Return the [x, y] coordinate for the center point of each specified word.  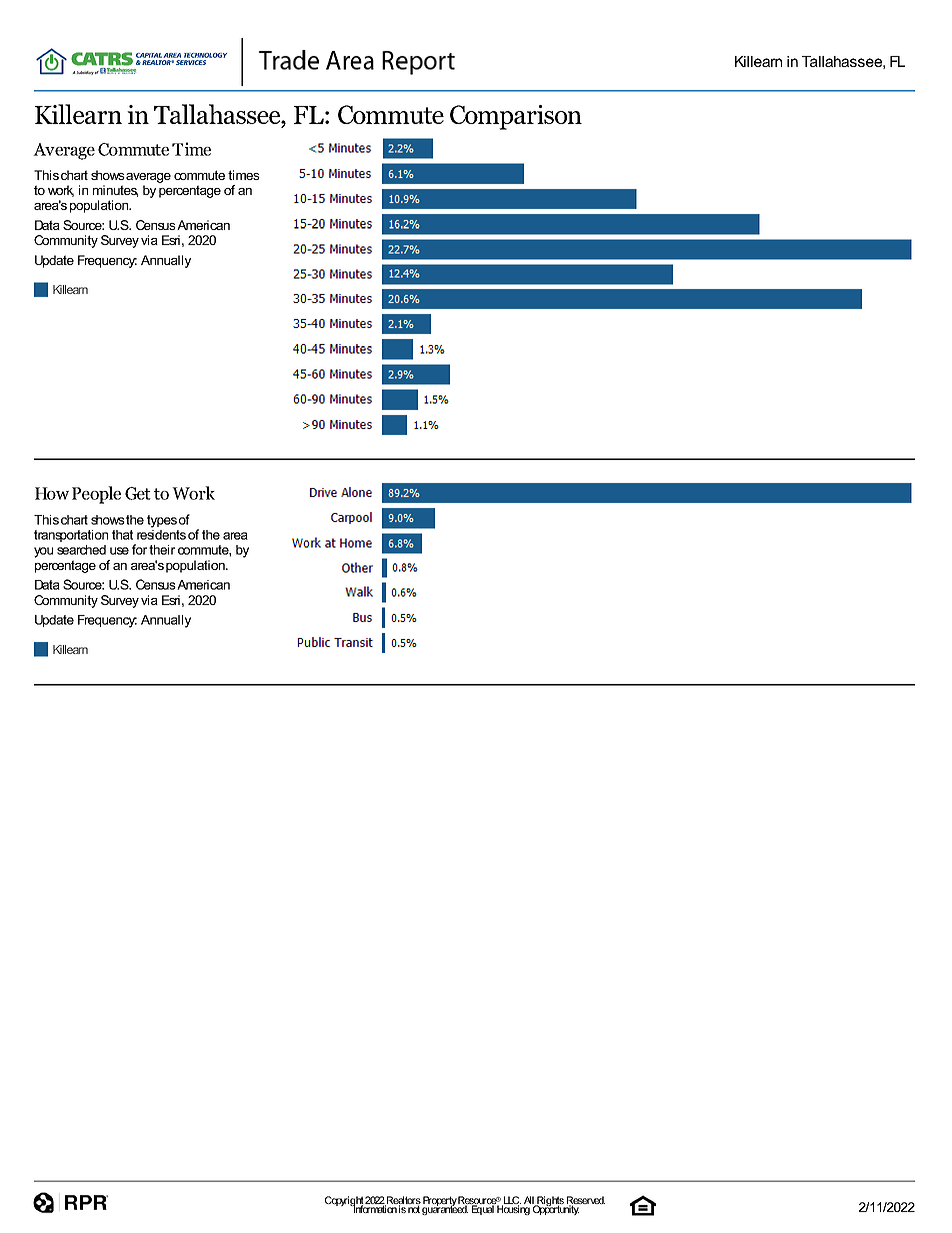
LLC [511, 1201]
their [162, 550]
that [122, 535]
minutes [115, 191]
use [119, 551]
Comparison [516, 117]
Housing [513, 1209]
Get [138, 493]
